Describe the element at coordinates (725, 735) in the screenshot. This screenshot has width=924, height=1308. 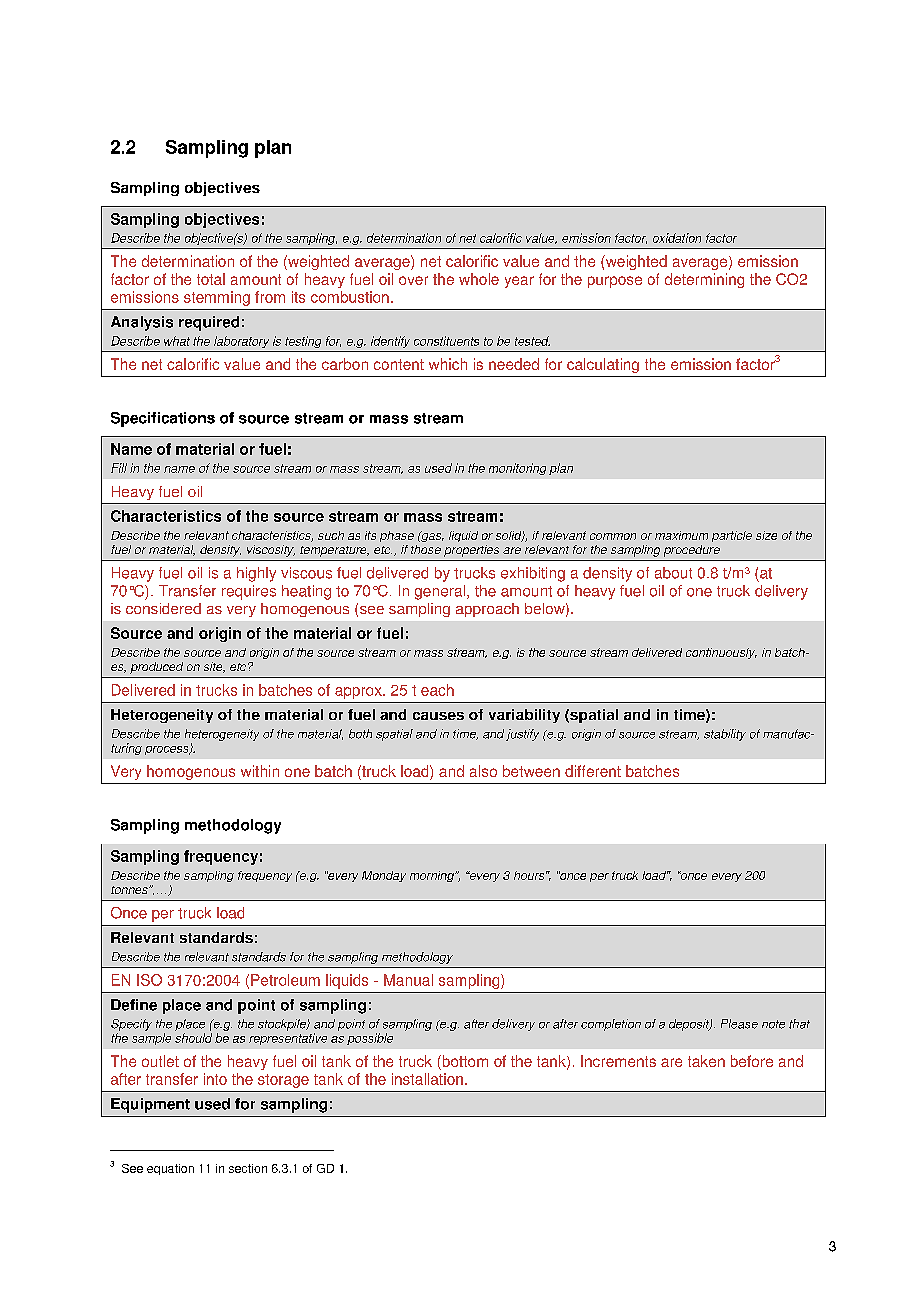
I see `stability` at that location.
